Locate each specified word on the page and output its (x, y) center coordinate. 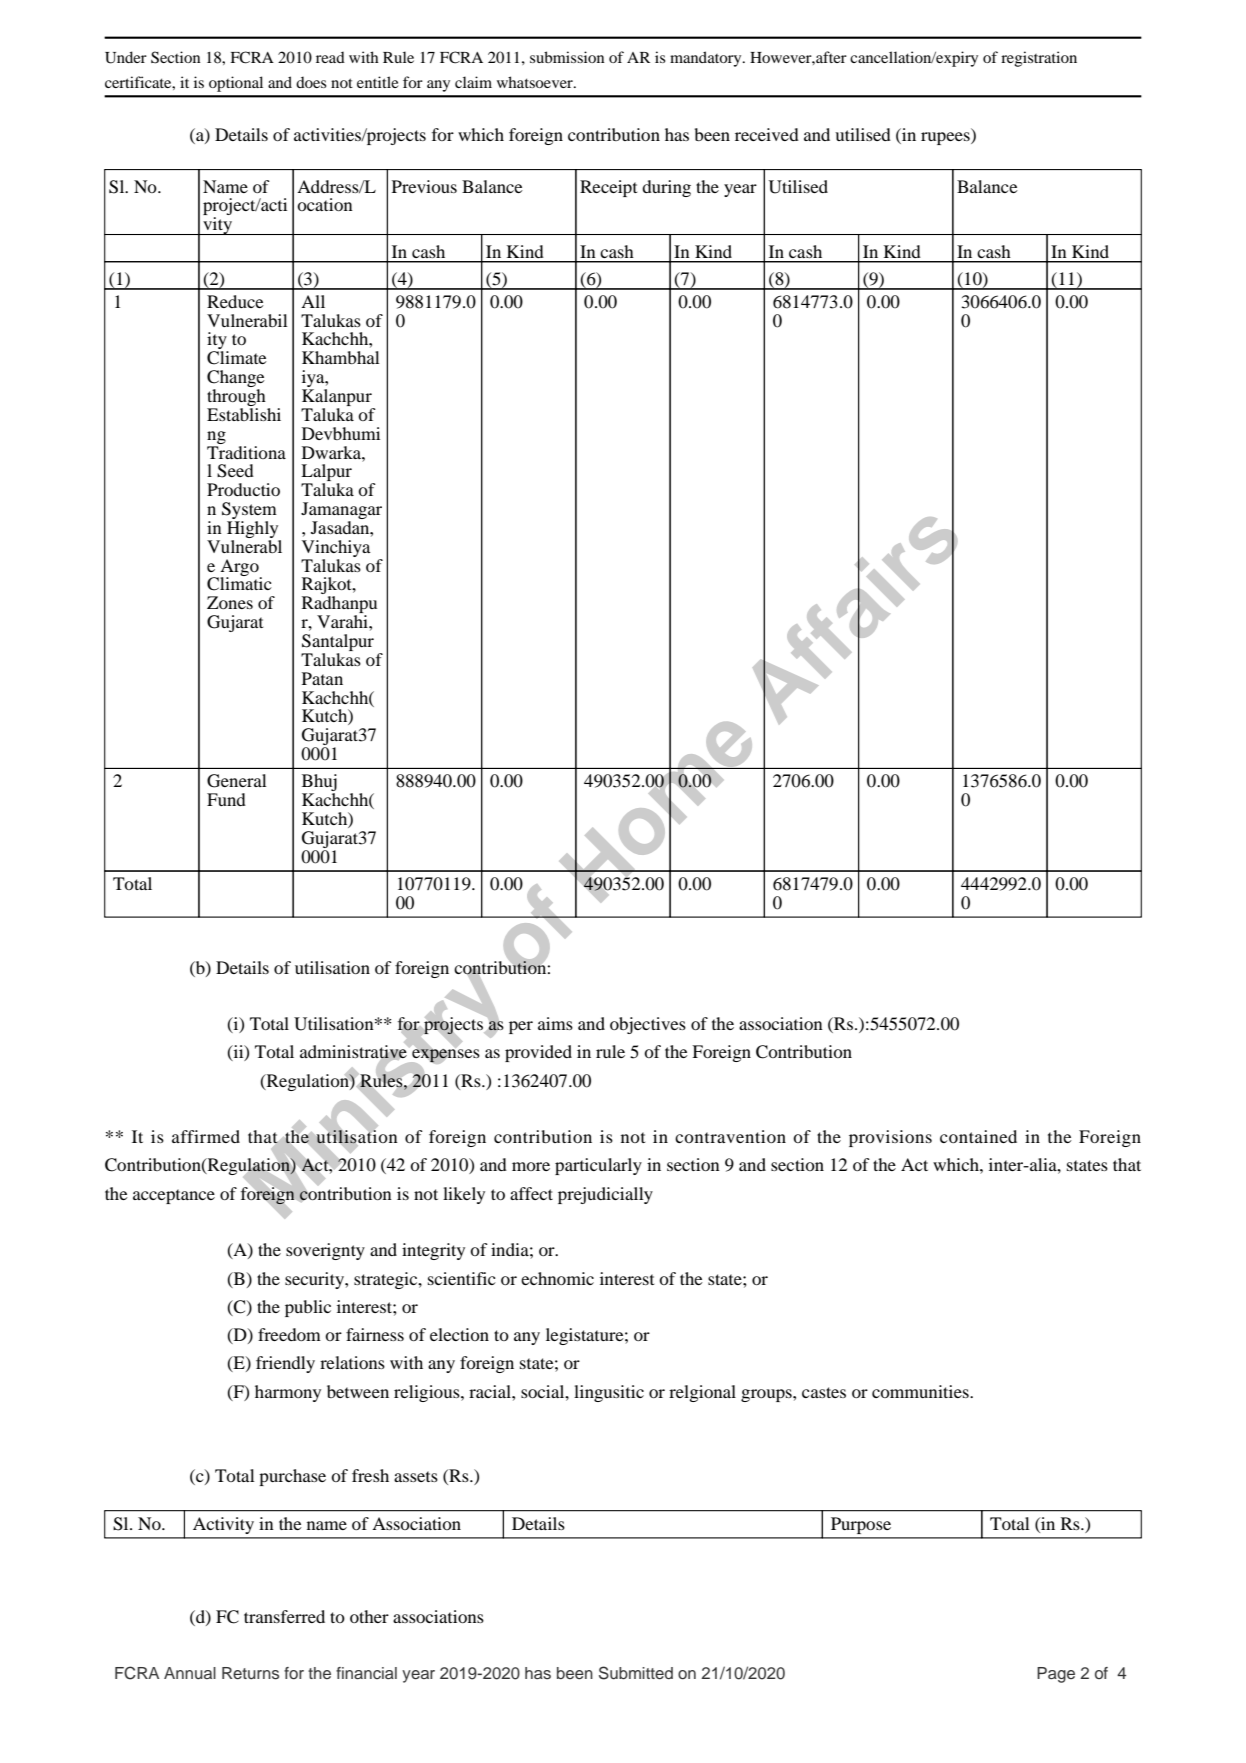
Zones (230, 602)
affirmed (206, 1136)
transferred (284, 1616)
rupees (946, 138)
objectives (648, 1025)
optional (236, 84)
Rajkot (328, 587)
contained (978, 1136)
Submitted (636, 1673)
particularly (598, 1166)
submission (567, 57)
